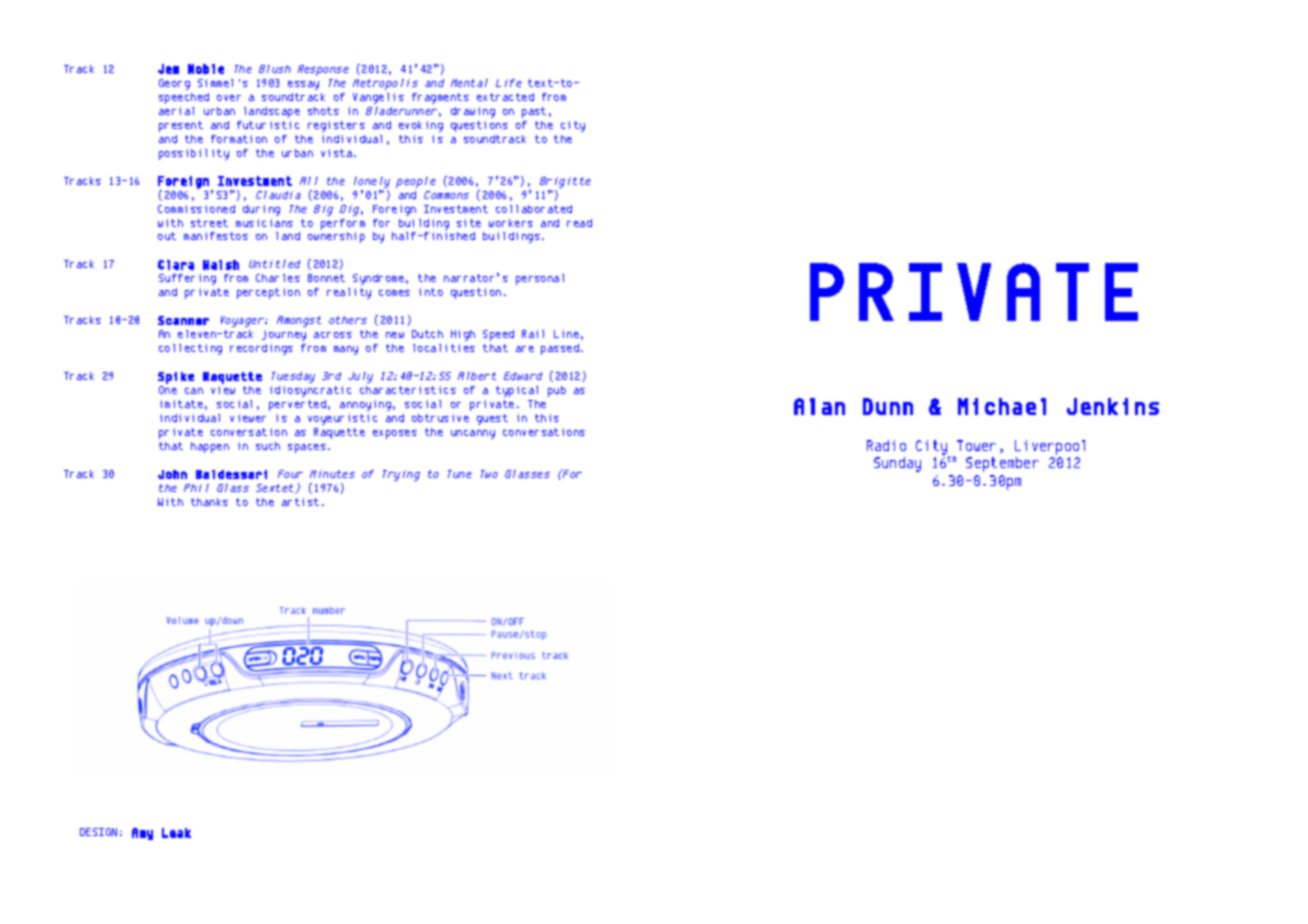  I want to click on Georg, so click(174, 84).
